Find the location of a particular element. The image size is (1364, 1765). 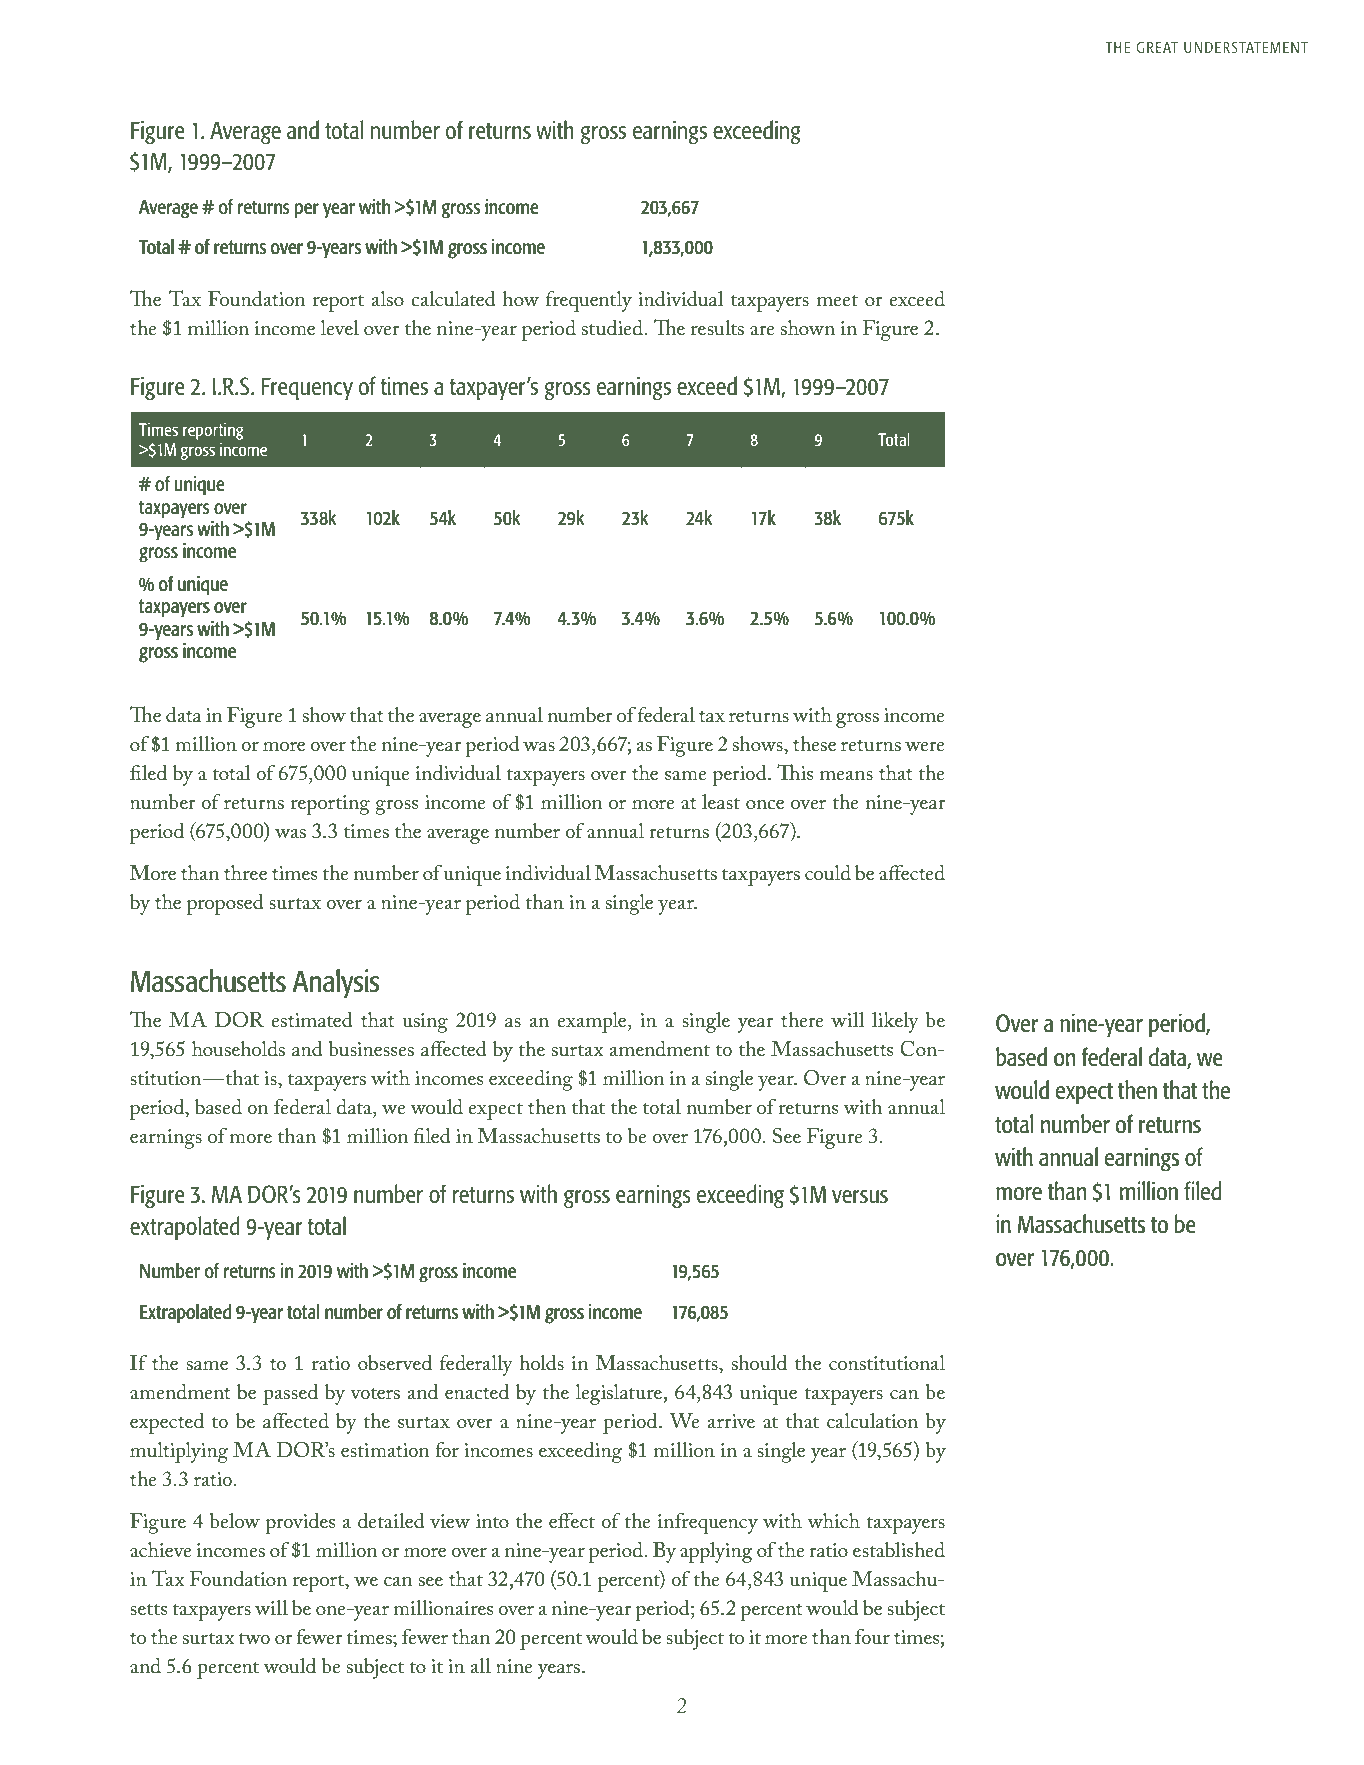

also is located at coordinates (388, 299).
